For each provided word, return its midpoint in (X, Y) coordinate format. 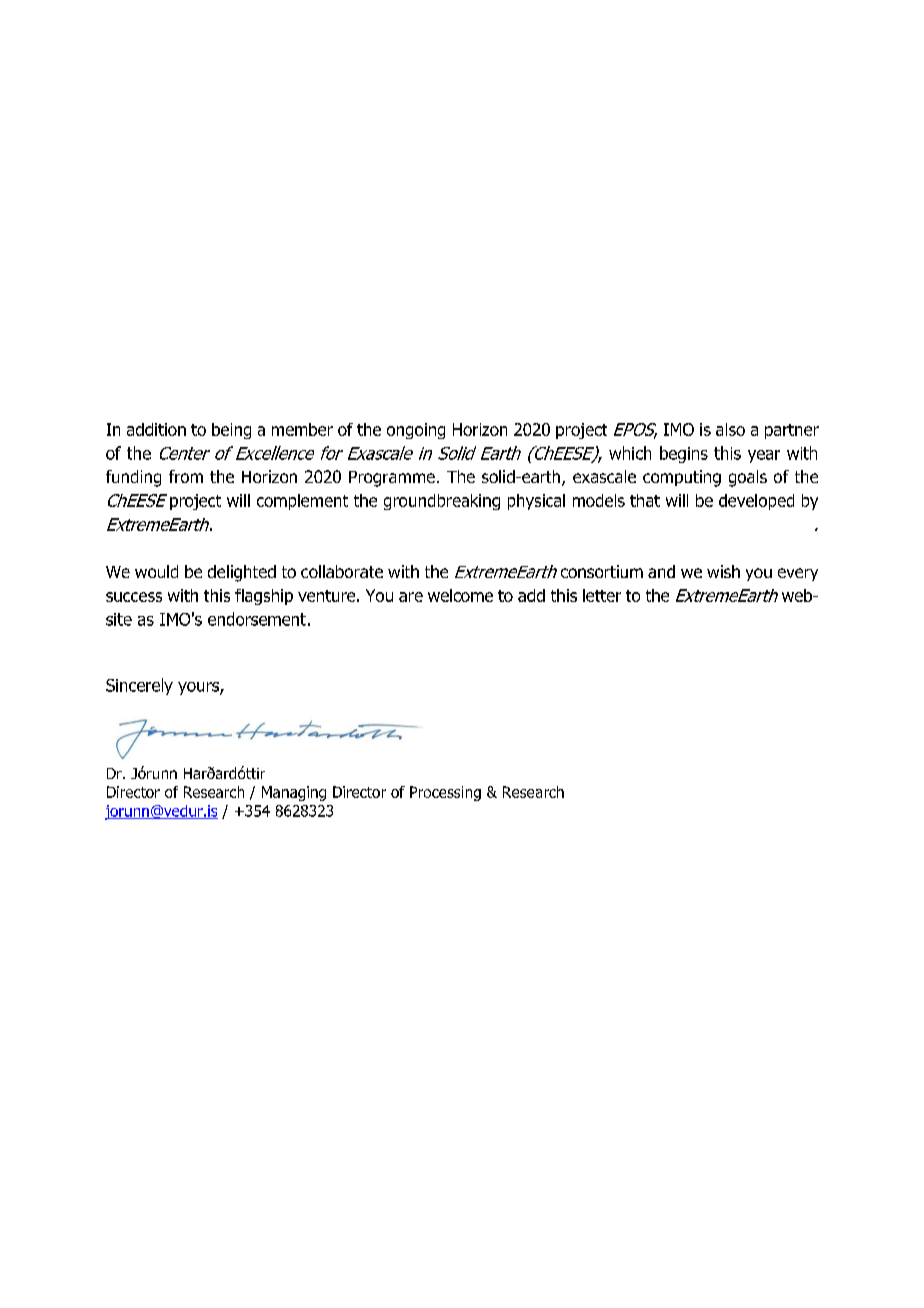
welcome (460, 595)
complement (302, 502)
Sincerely (139, 686)
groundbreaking (442, 502)
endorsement (257, 619)
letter (602, 595)
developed (756, 502)
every (798, 574)
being (231, 431)
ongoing (416, 431)
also (730, 429)
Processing (445, 793)
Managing (294, 793)
